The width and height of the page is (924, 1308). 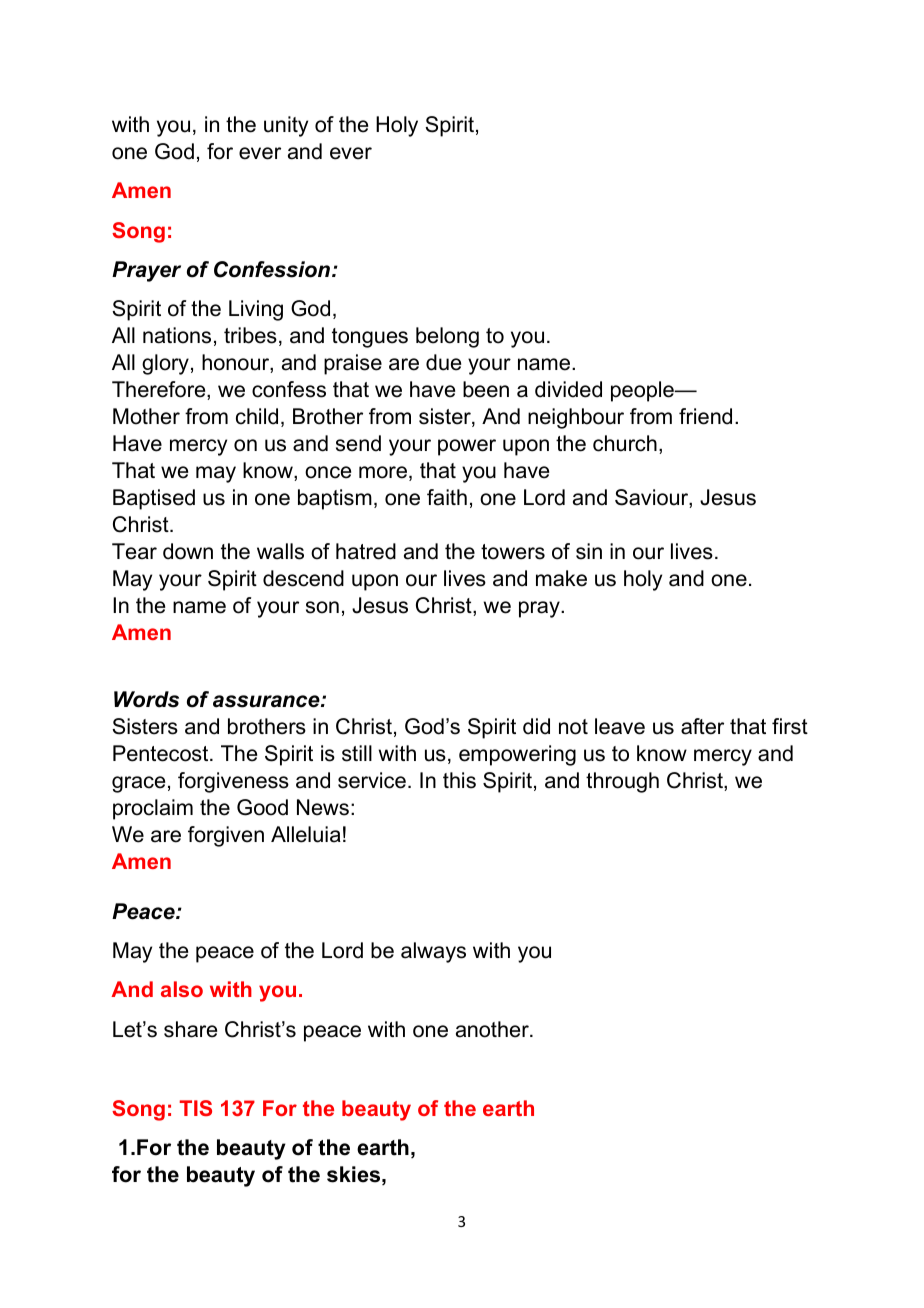 What do you see at coordinates (286, 126) in the page?
I see `unity` at bounding box center [286, 126].
